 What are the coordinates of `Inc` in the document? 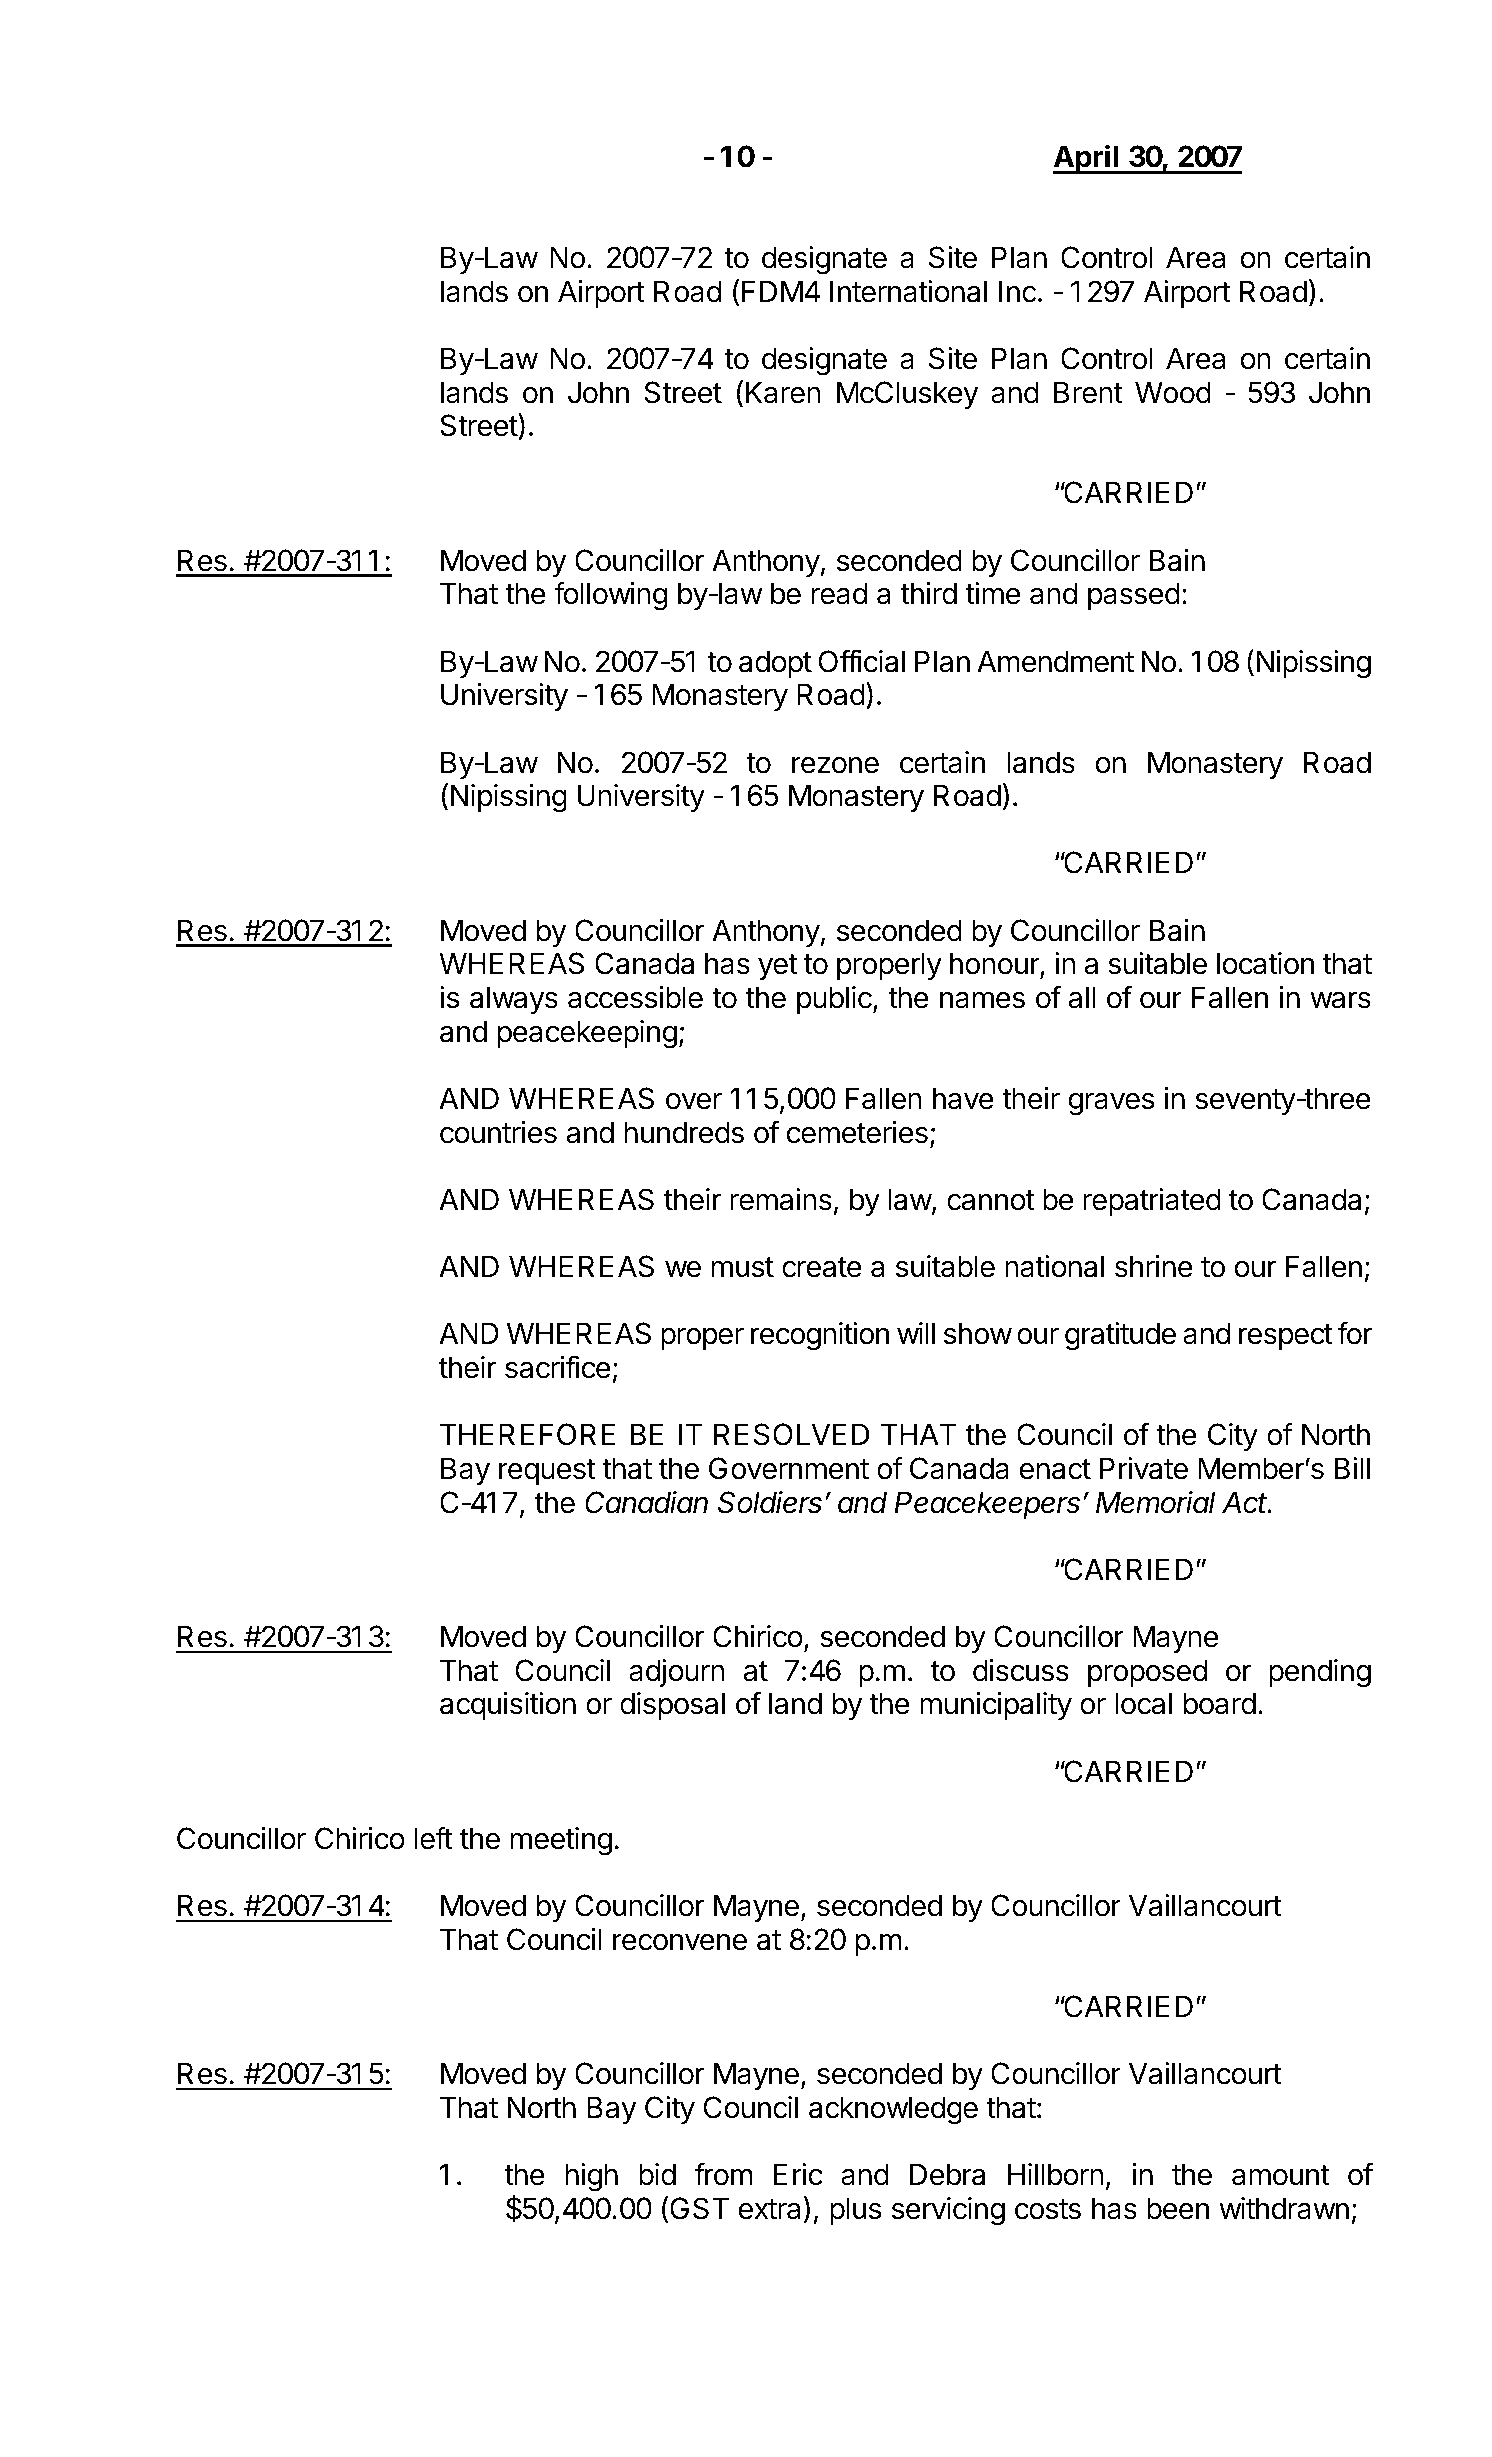 It's located at (1017, 291).
